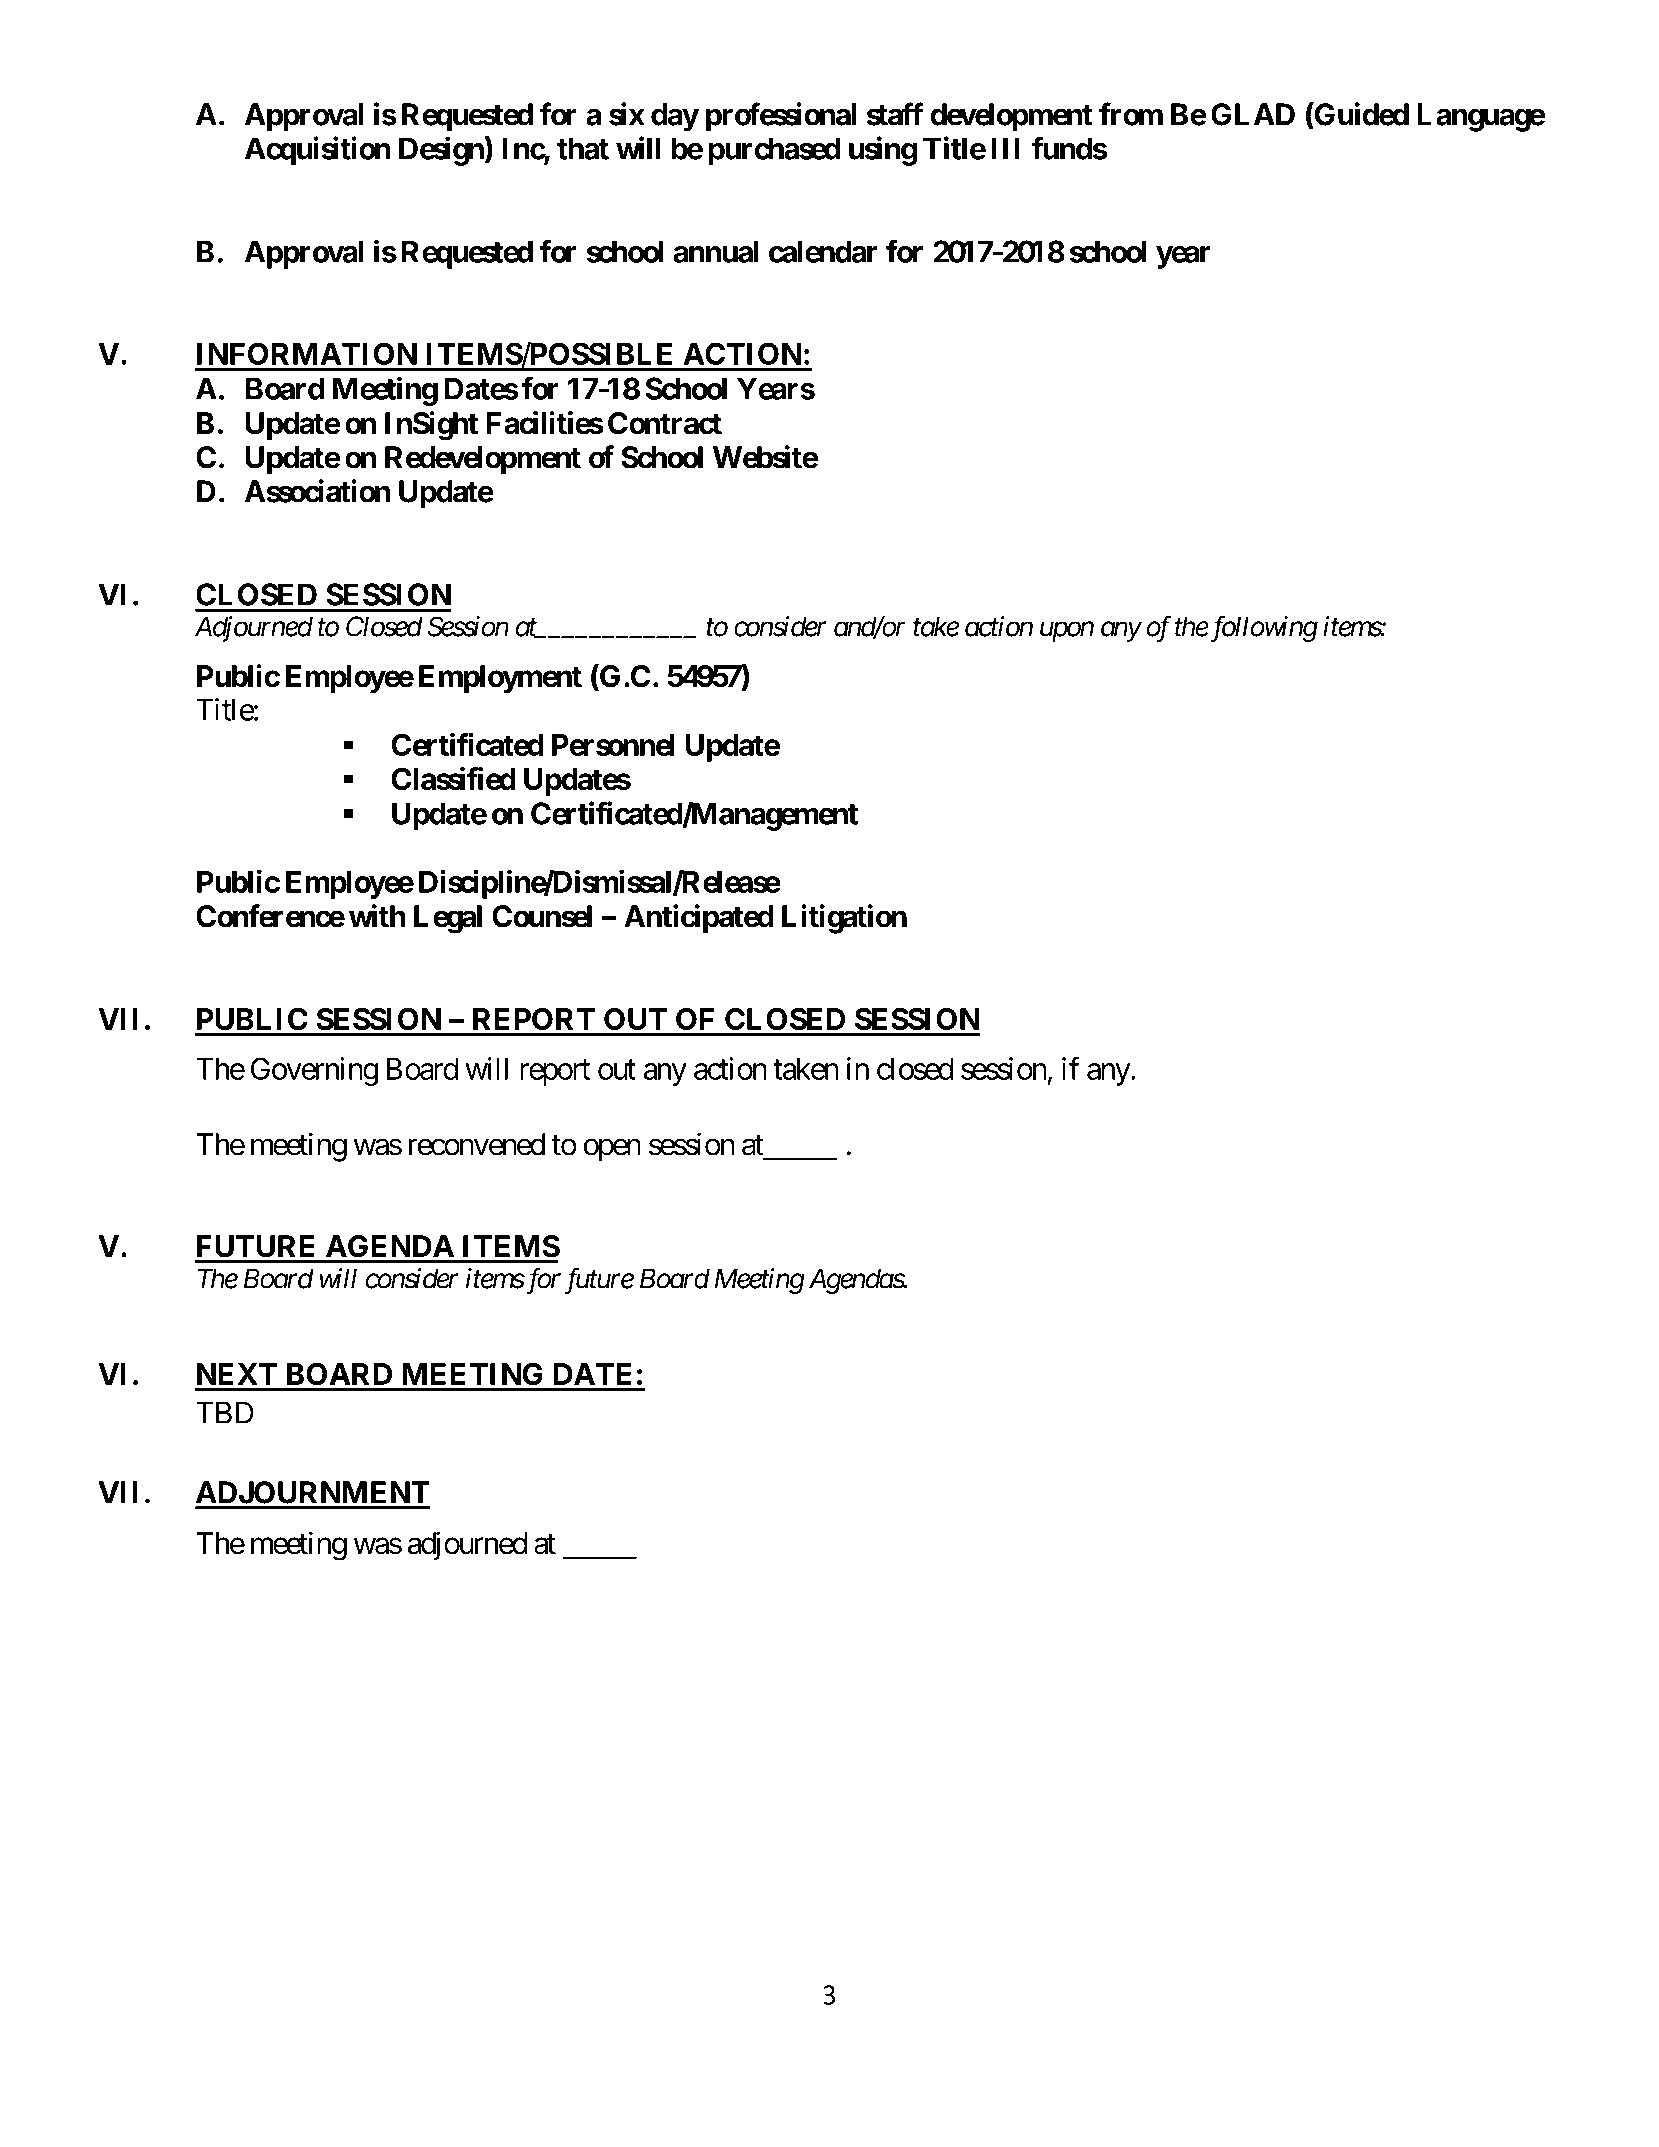 The width and height of the screenshot is (1659, 2147). I want to click on TBD, so click(225, 1412).
